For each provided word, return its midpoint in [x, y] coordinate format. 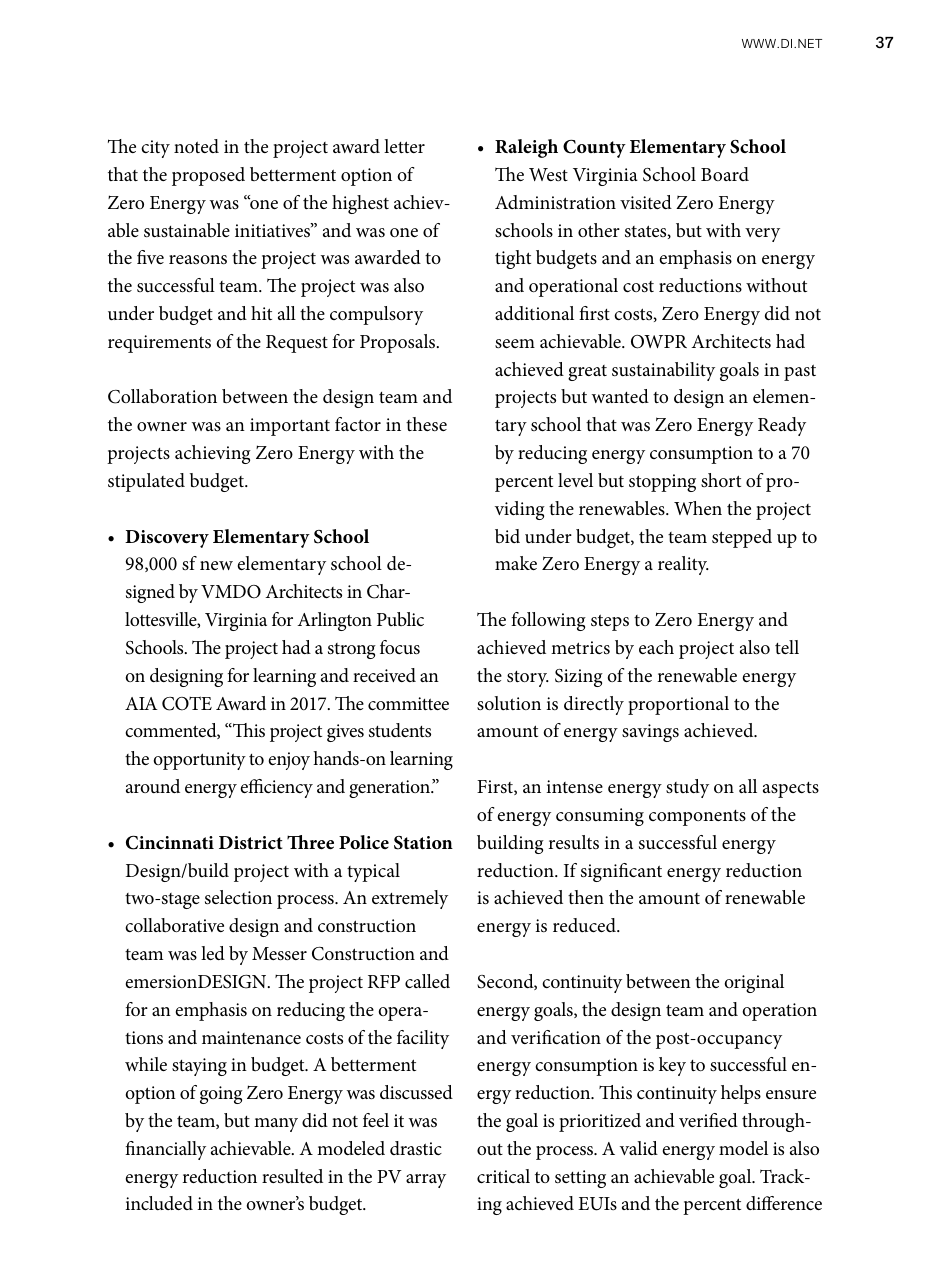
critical [503, 1176]
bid [507, 536]
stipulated [146, 482]
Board [725, 174]
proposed [208, 176]
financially [165, 1150]
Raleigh [526, 148]
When [698, 508]
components [697, 818]
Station [423, 843]
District [251, 842]
